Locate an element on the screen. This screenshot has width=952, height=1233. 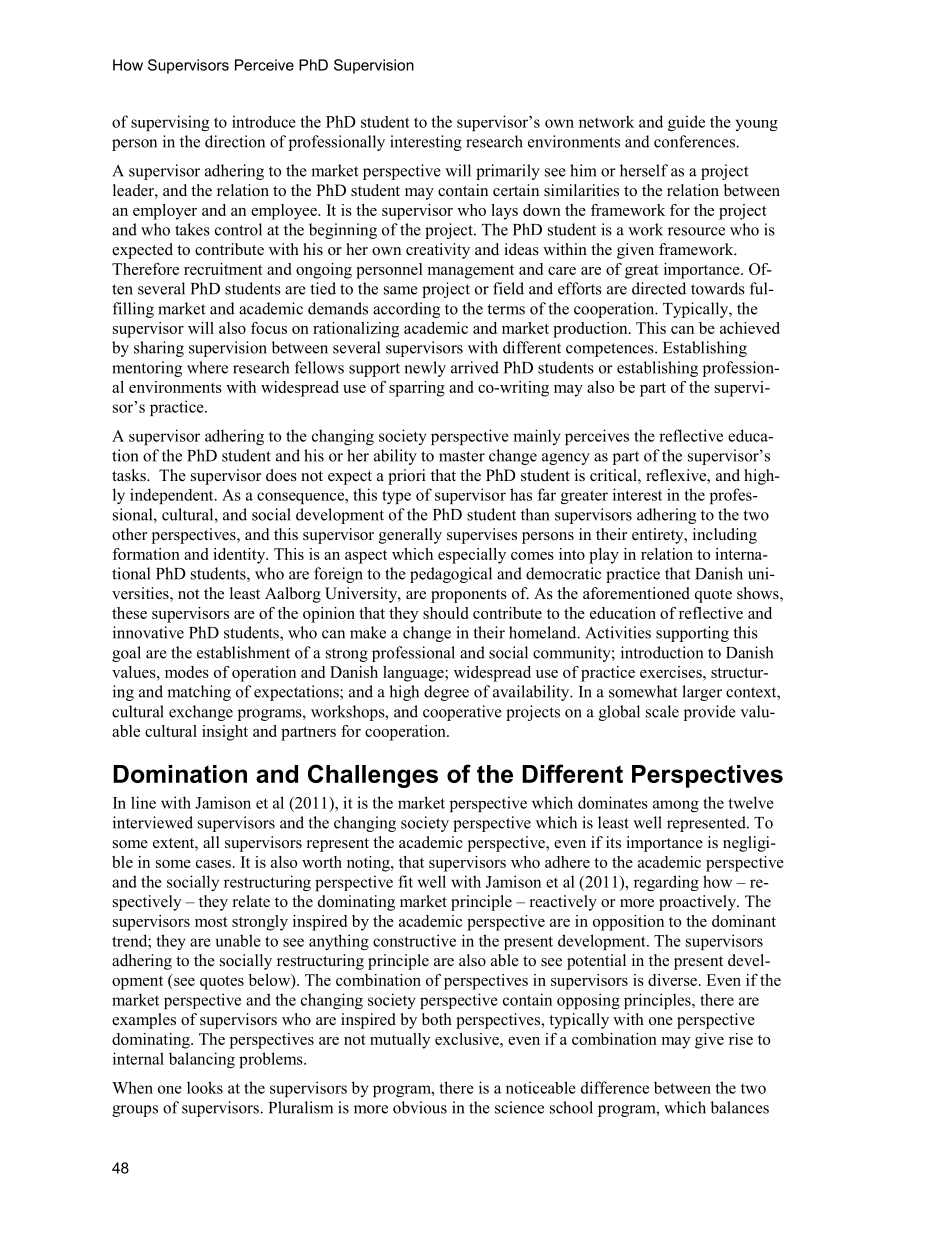
Activities is located at coordinates (618, 632).
